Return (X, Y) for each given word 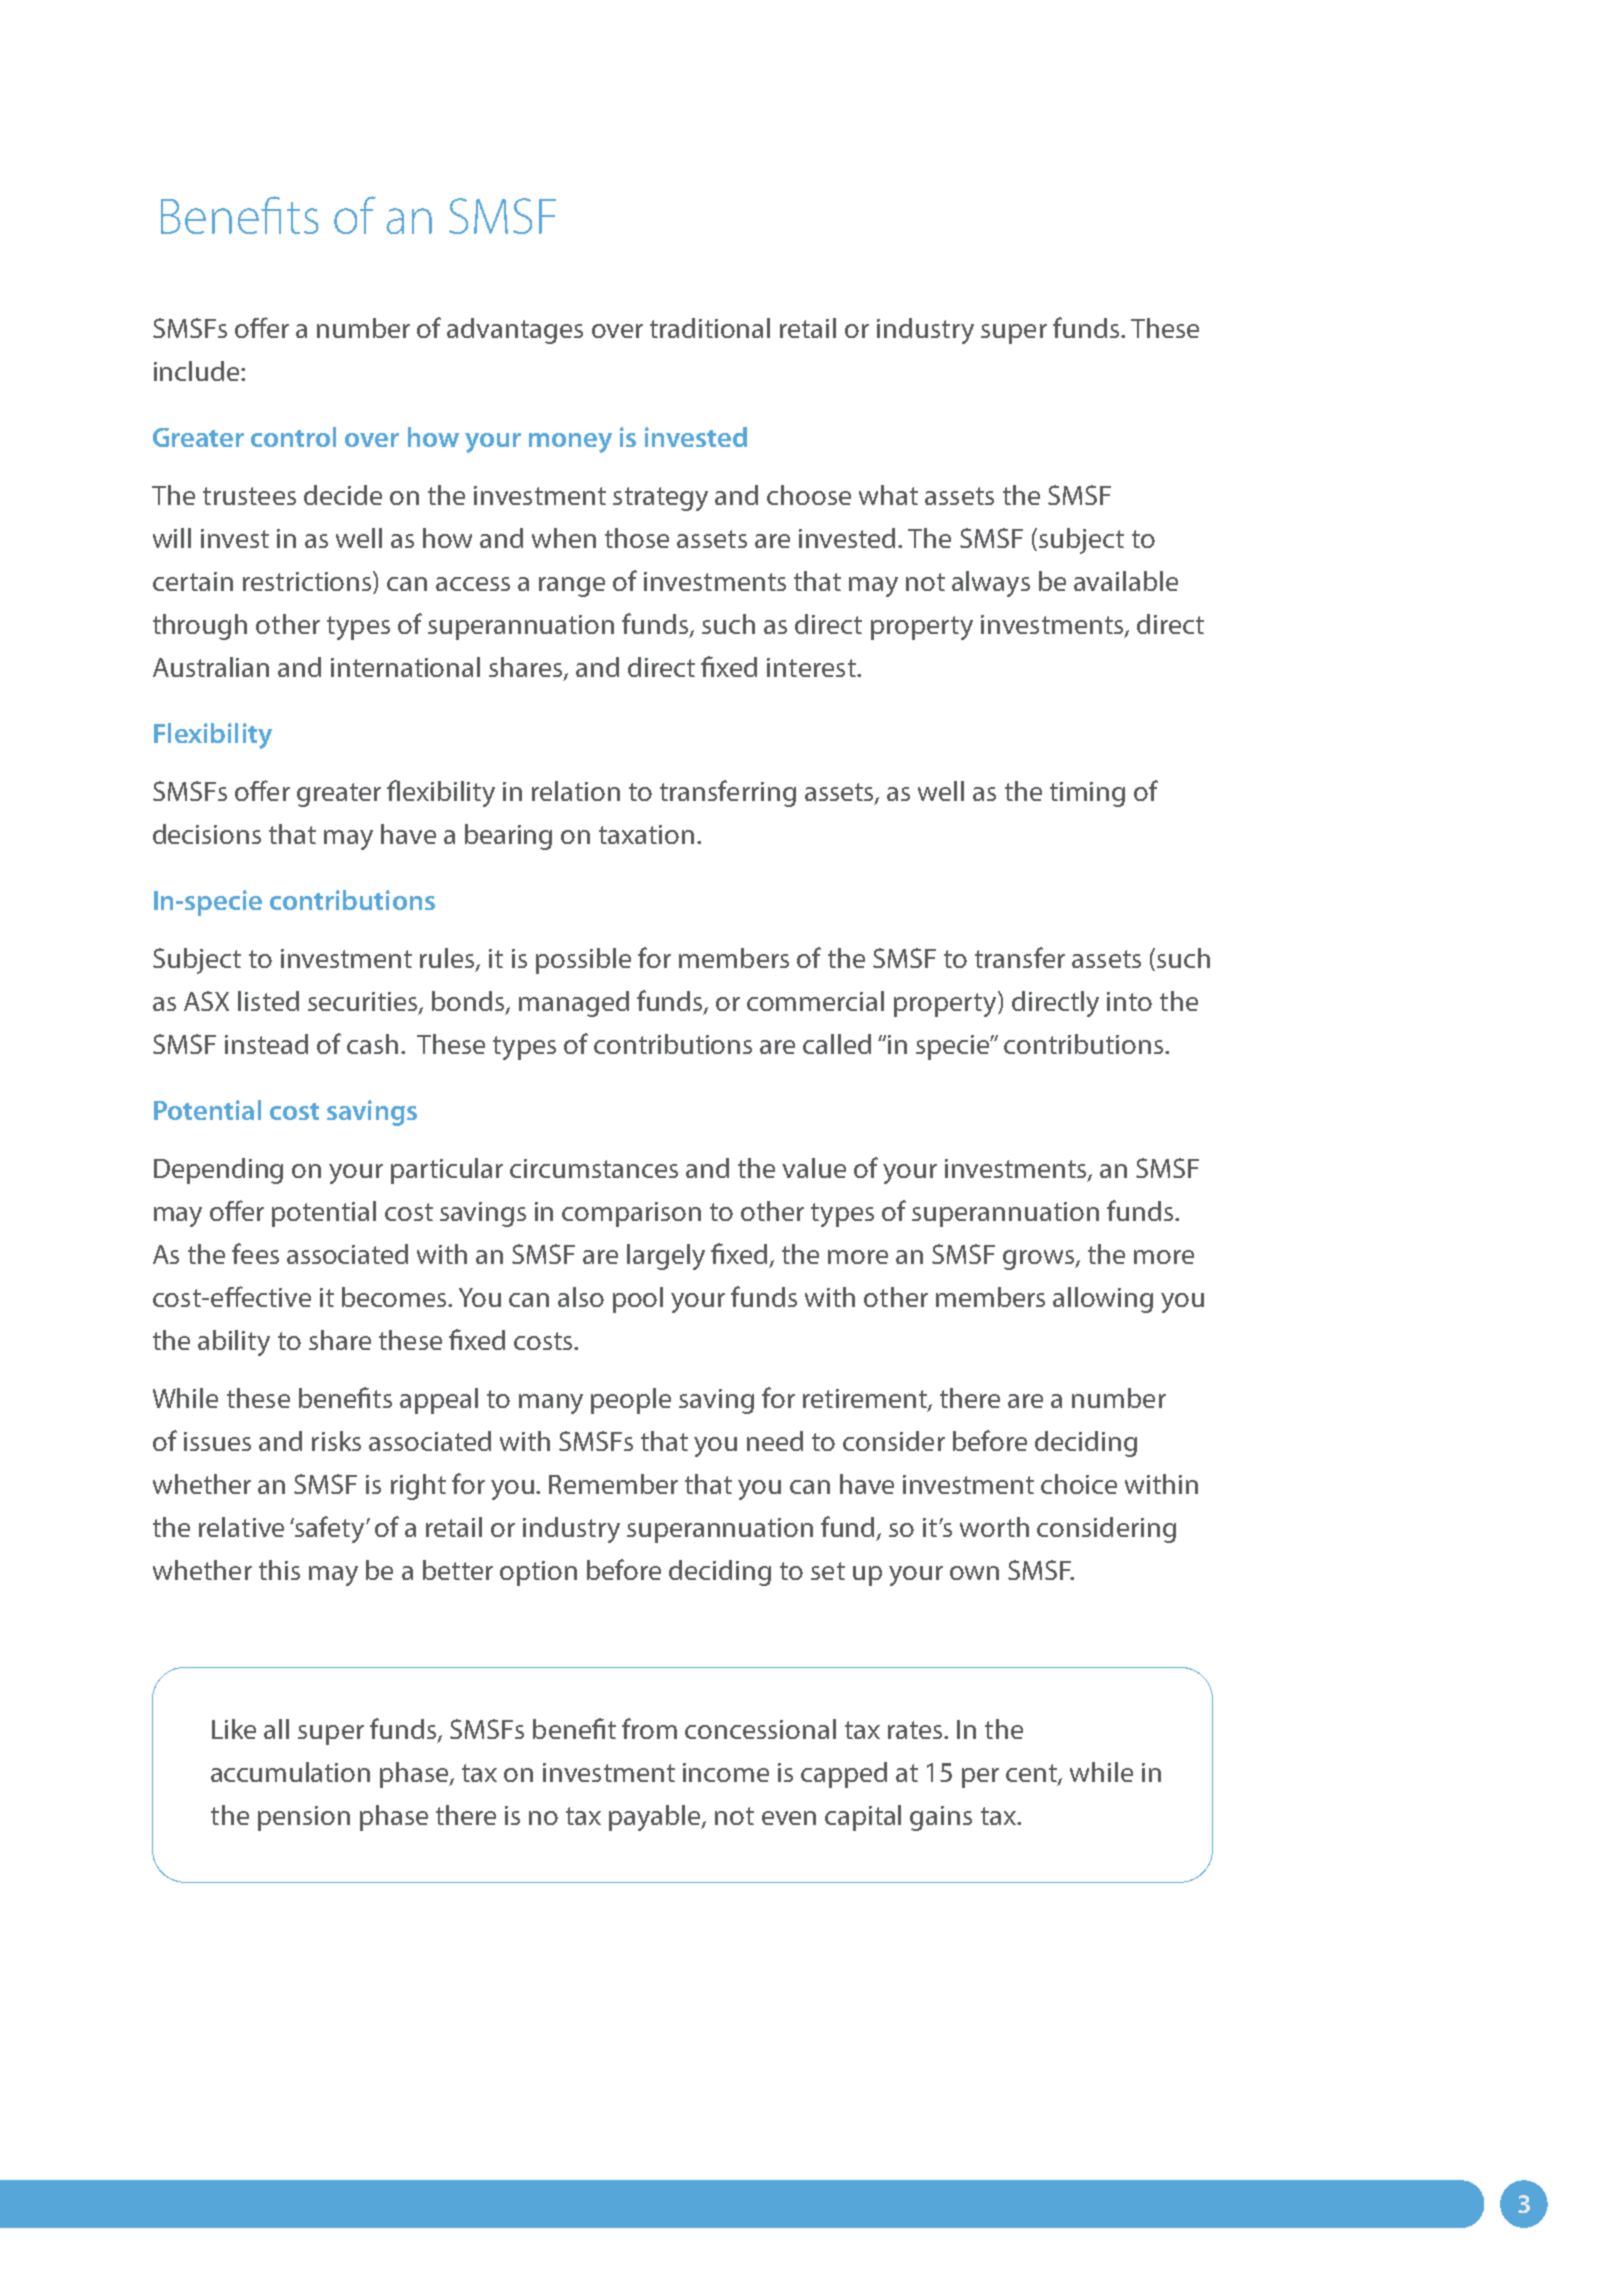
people (631, 1401)
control (293, 437)
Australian (211, 667)
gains (941, 1818)
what (888, 495)
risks (336, 1441)
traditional (710, 328)
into (1129, 1001)
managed (574, 1004)
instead (266, 1044)
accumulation (290, 1772)
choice (1079, 1484)
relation (576, 791)
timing (1087, 794)
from (649, 1728)
